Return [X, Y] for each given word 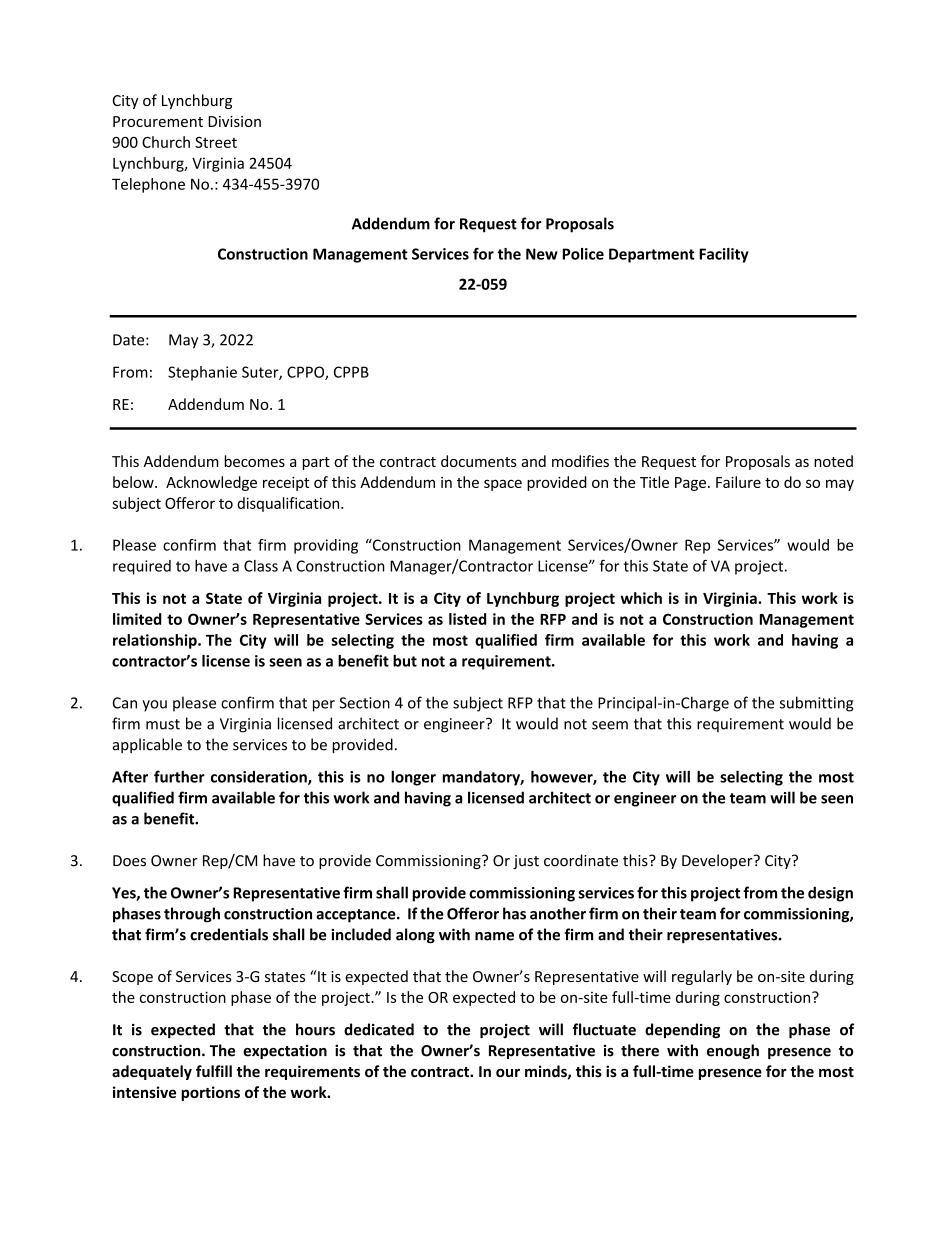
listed [468, 619]
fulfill [214, 1071]
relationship [156, 641]
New [542, 254]
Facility [724, 255]
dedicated [379, 1029]
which [641, 598]
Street [216, 142]
